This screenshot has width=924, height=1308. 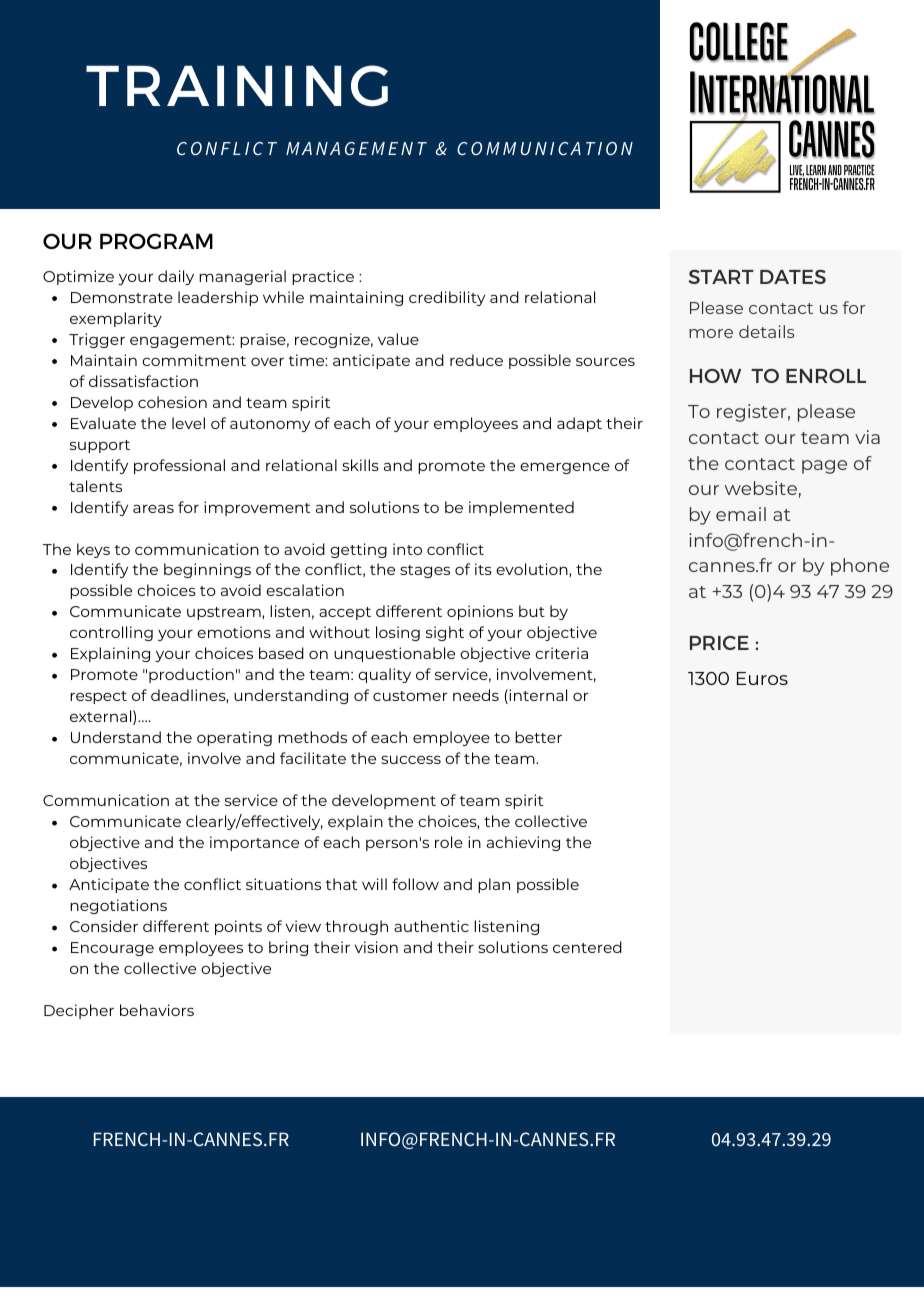 What do you see at coordinates (793, 277) in the screenshot?
I see `DATES` at bounding box center [793, 277].
